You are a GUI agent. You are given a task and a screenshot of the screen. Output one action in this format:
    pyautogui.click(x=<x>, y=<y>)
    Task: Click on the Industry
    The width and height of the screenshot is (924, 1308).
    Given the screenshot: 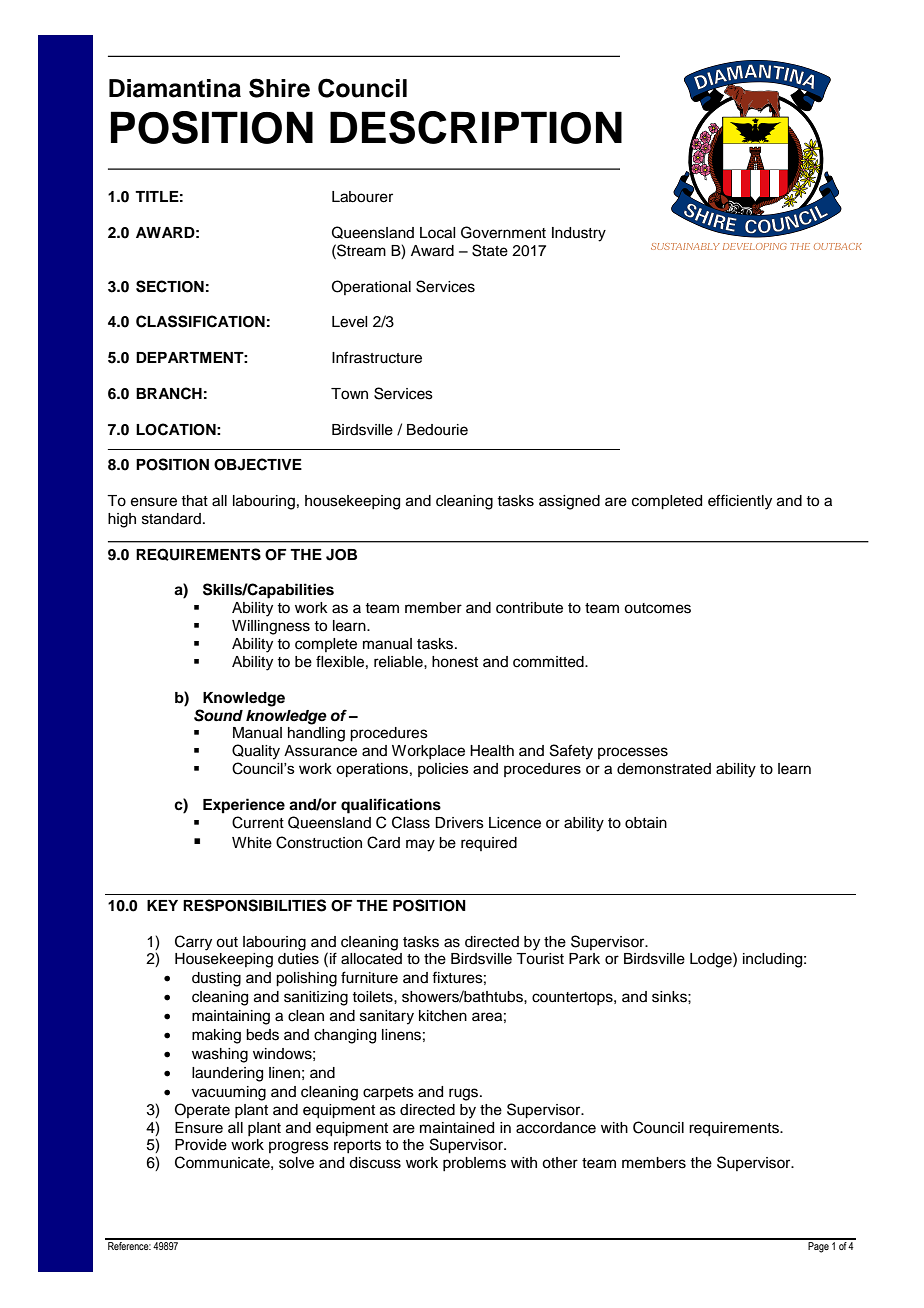 What is the action you would take?
    pyautogui.click(x=579, y=234)
